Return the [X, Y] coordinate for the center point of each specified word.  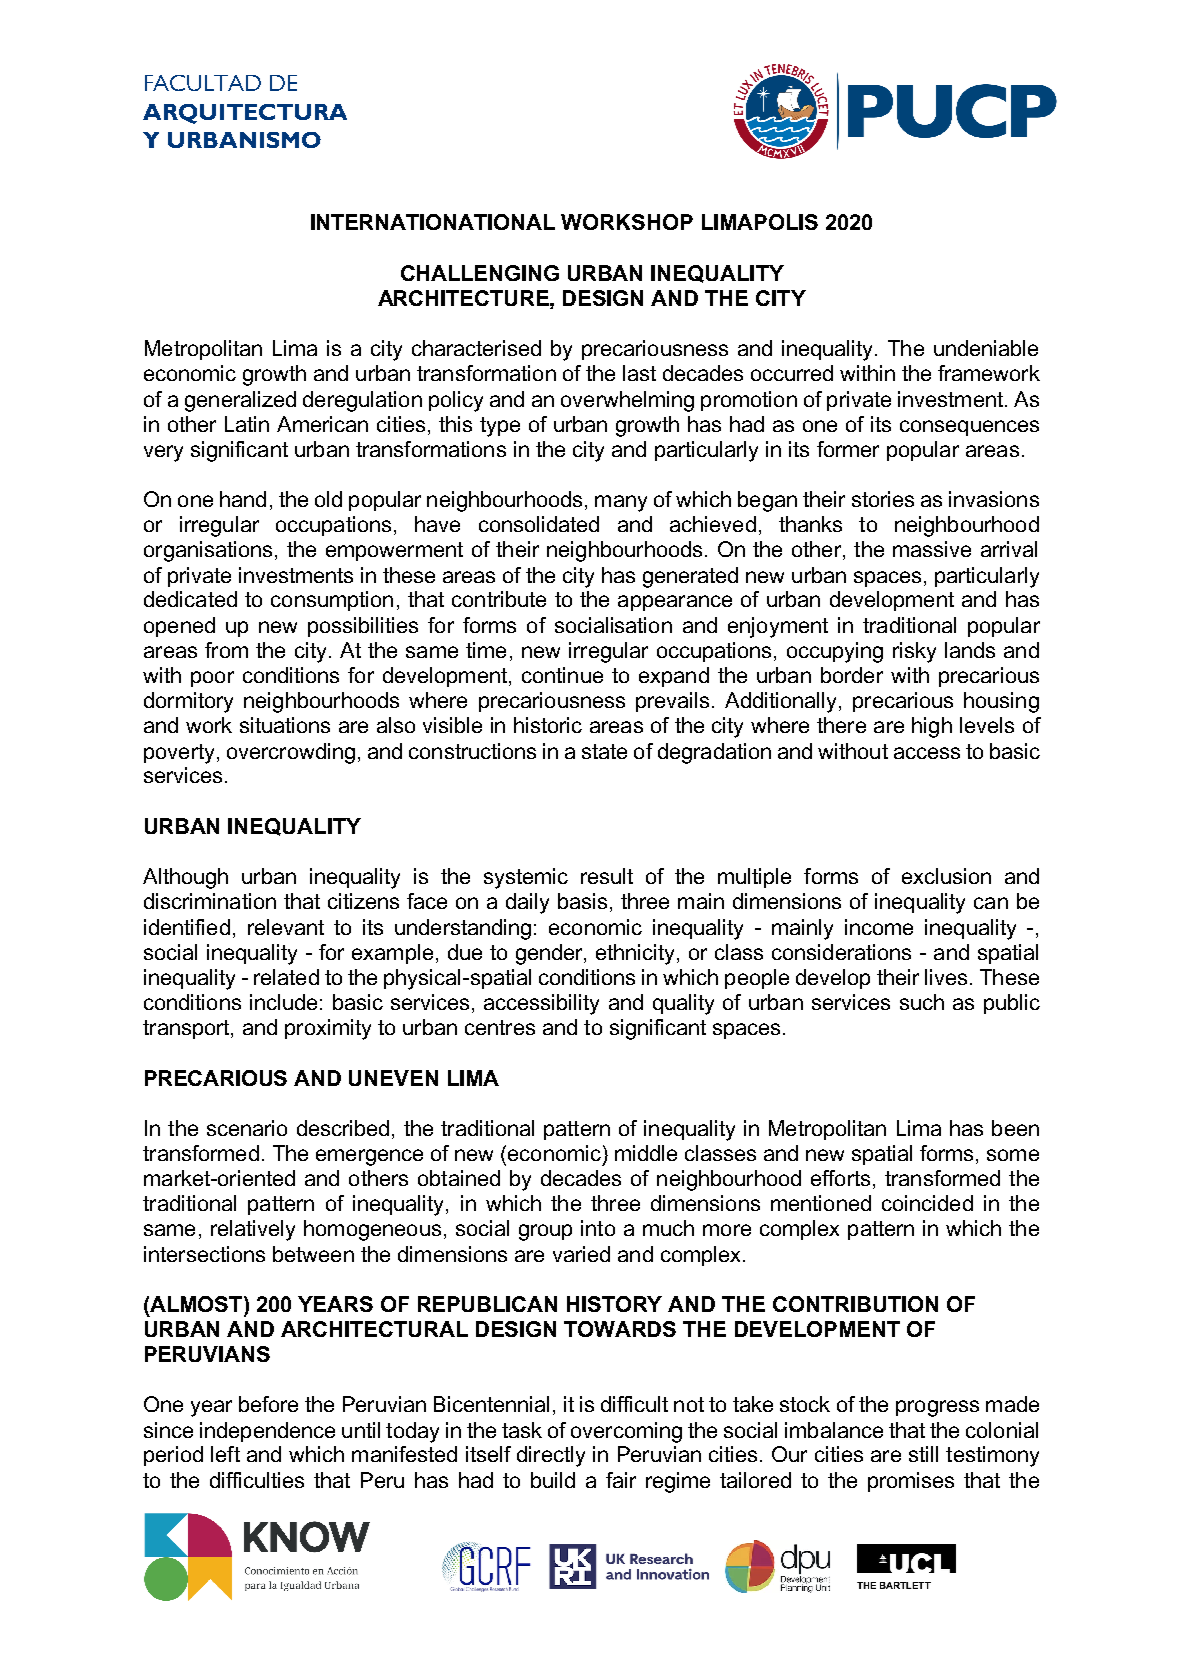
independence [267, 1432]
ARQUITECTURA [245, 114]
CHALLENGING [480, 273]
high [932, 727]
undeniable [986, 348]
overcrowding [291, 753]
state [604, 751]
